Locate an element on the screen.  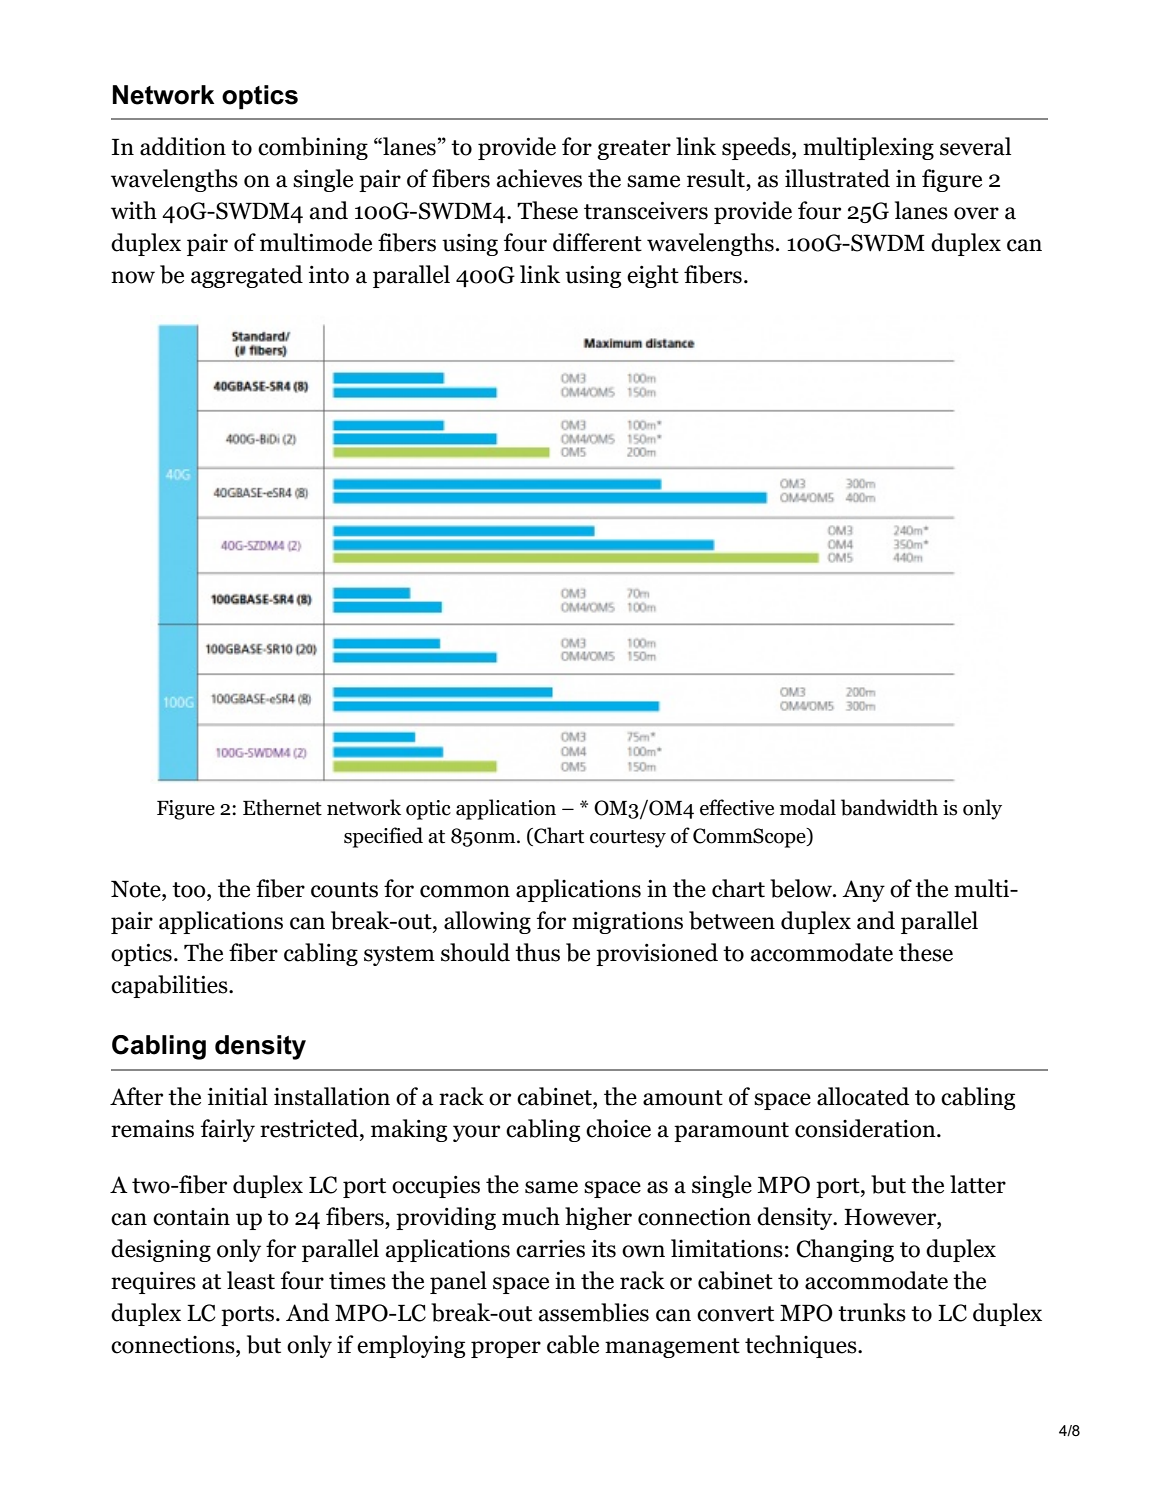
least is located at coordinates (251, 1280).
